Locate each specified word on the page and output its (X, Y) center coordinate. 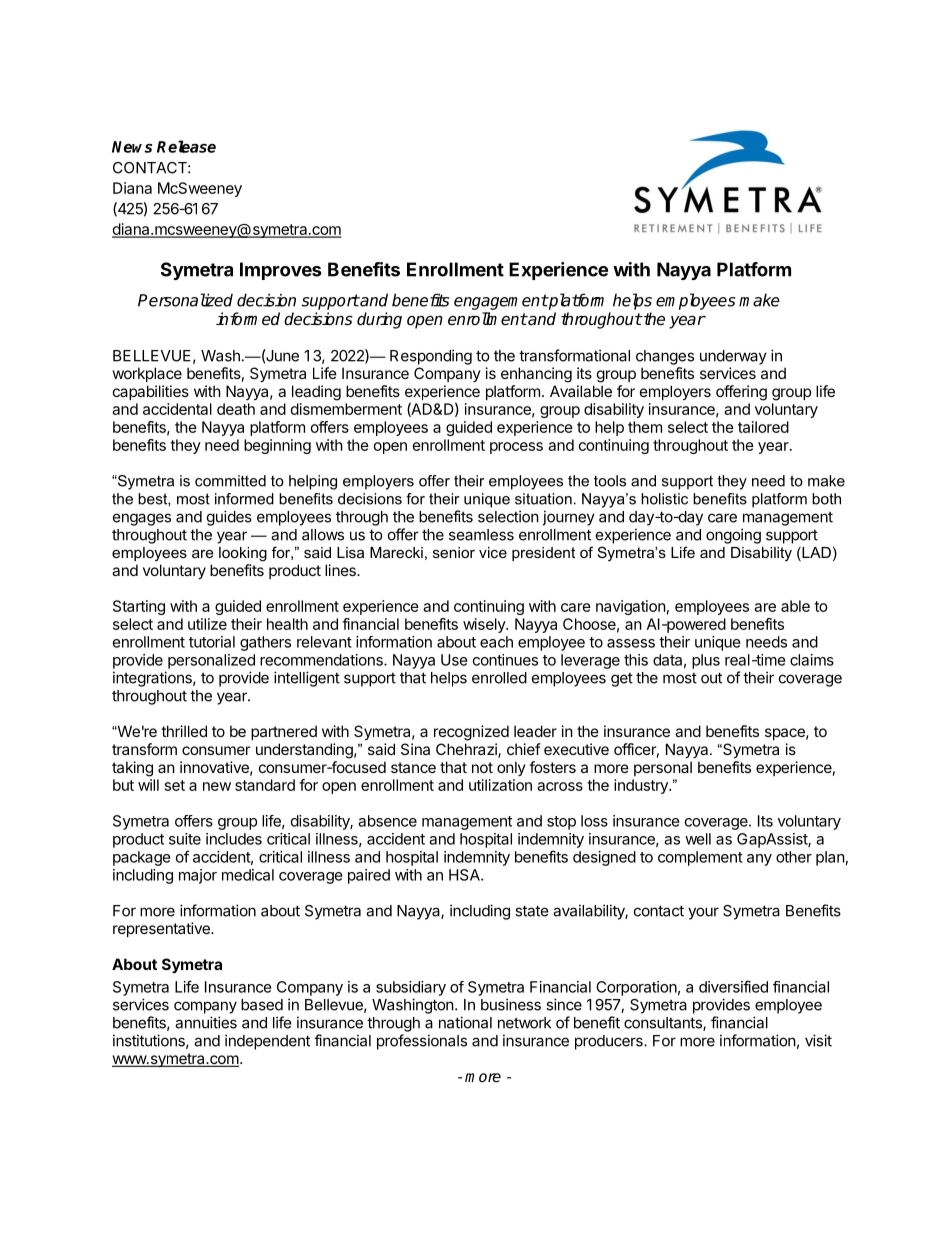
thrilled (184, 731)
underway (733, 357)
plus (706, 661)
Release (186, 146)
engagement (501, 302)
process (516, 448)
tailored (763, 427)
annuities (206, 1022)
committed (230, 481)
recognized (471, 733)
